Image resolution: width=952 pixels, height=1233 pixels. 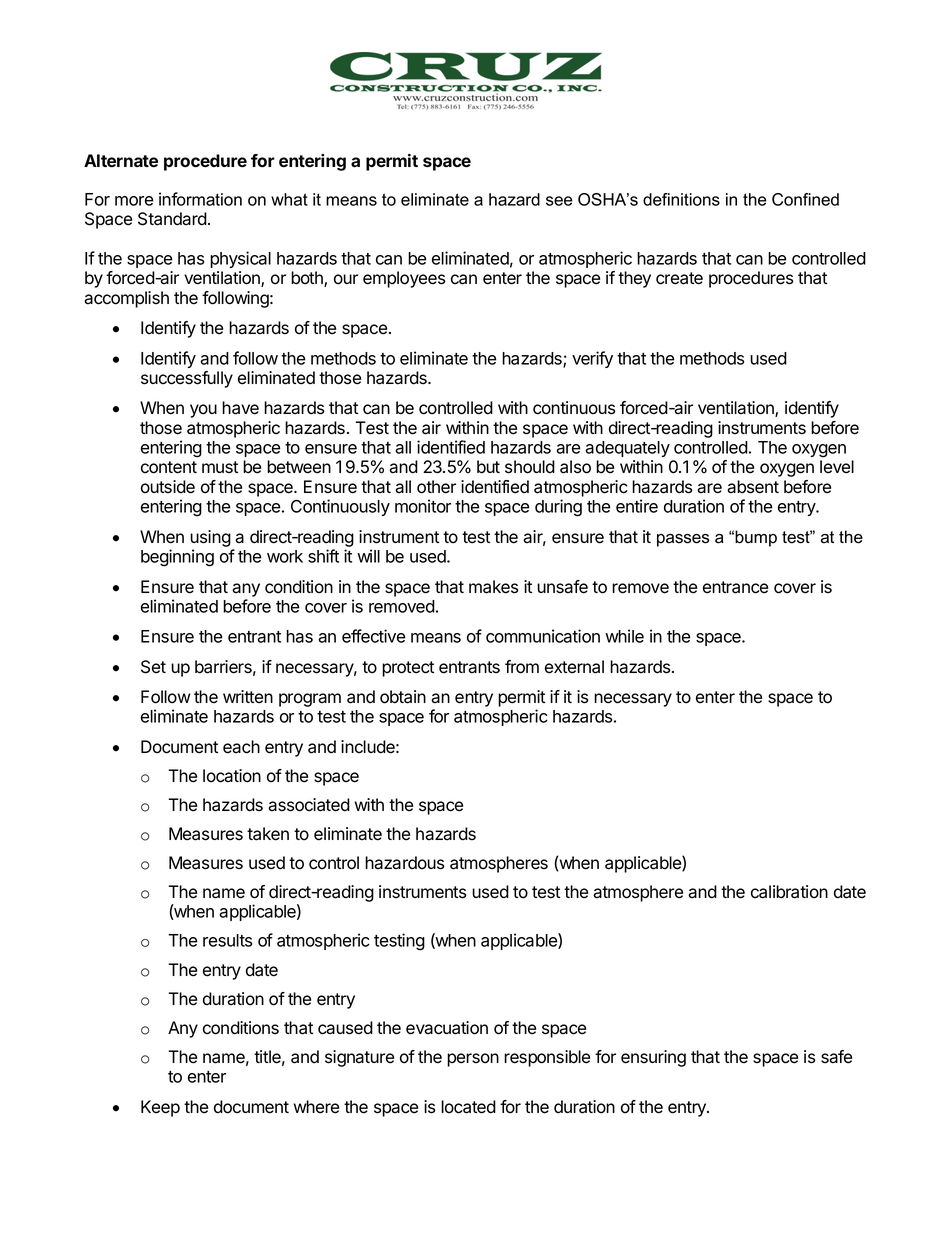 I want to click on Confined, so click(x=805, y=199).
